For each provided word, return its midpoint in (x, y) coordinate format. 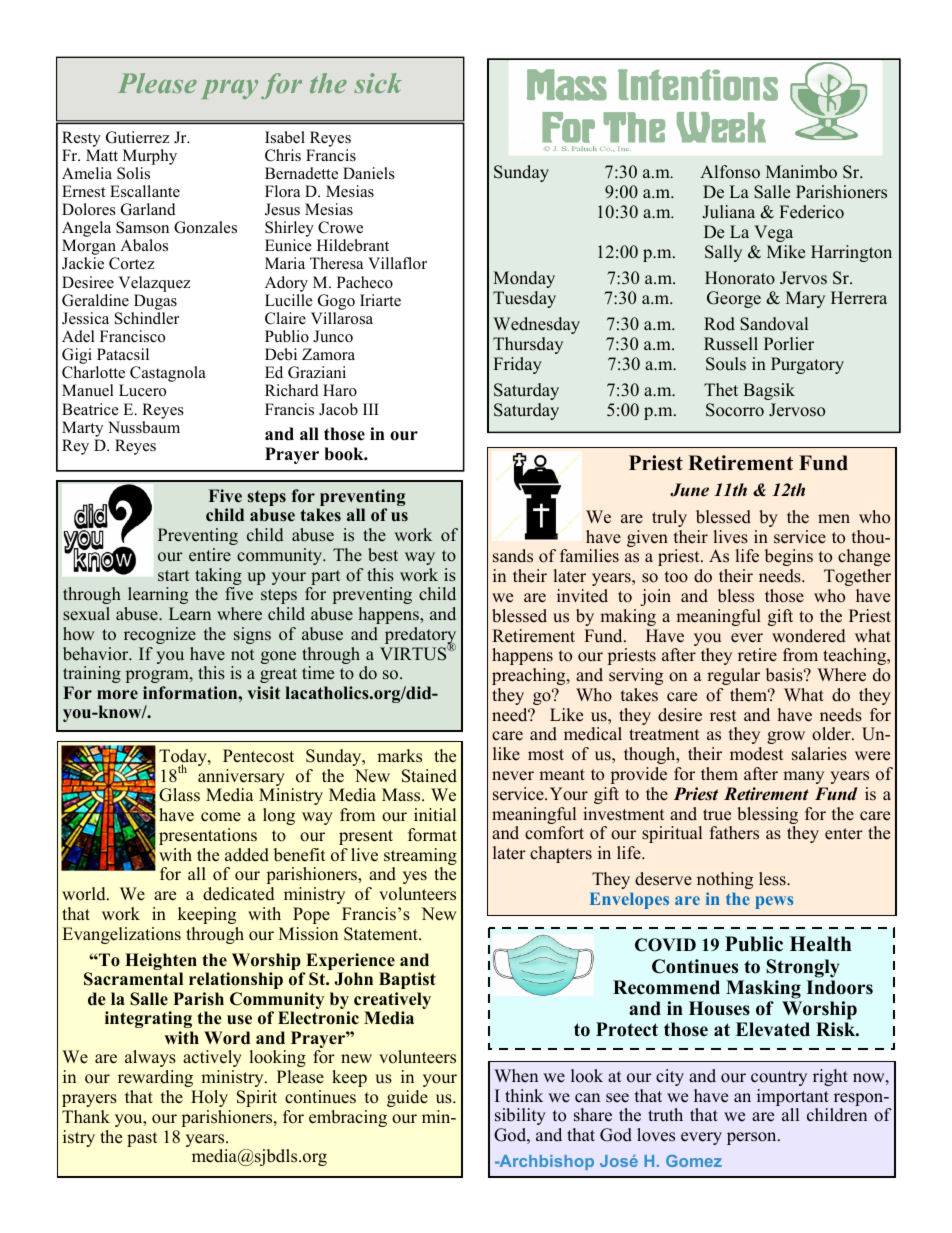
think (524, 1095)
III (371, 409)
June (689, 490)
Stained (429, 776)
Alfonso (730, 172)
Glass (179, 795)
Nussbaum (144, 427)
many (803, 777)
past (142, 1139)
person (753, 1138)
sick (378, 83)
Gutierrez (137, 137)
